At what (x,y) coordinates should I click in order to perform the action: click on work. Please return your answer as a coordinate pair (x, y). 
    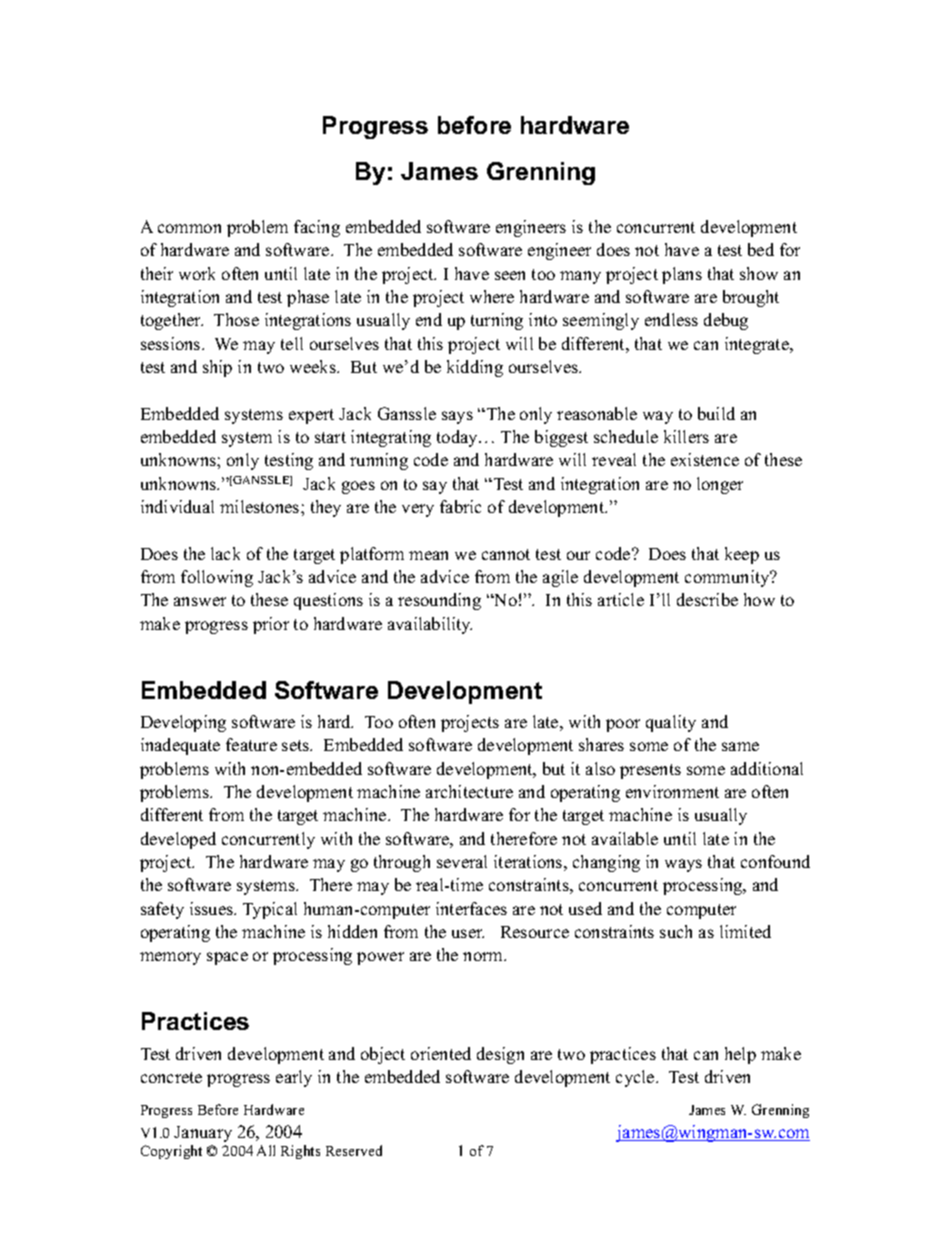
    Looking at the image, I should click on (197, 273).
